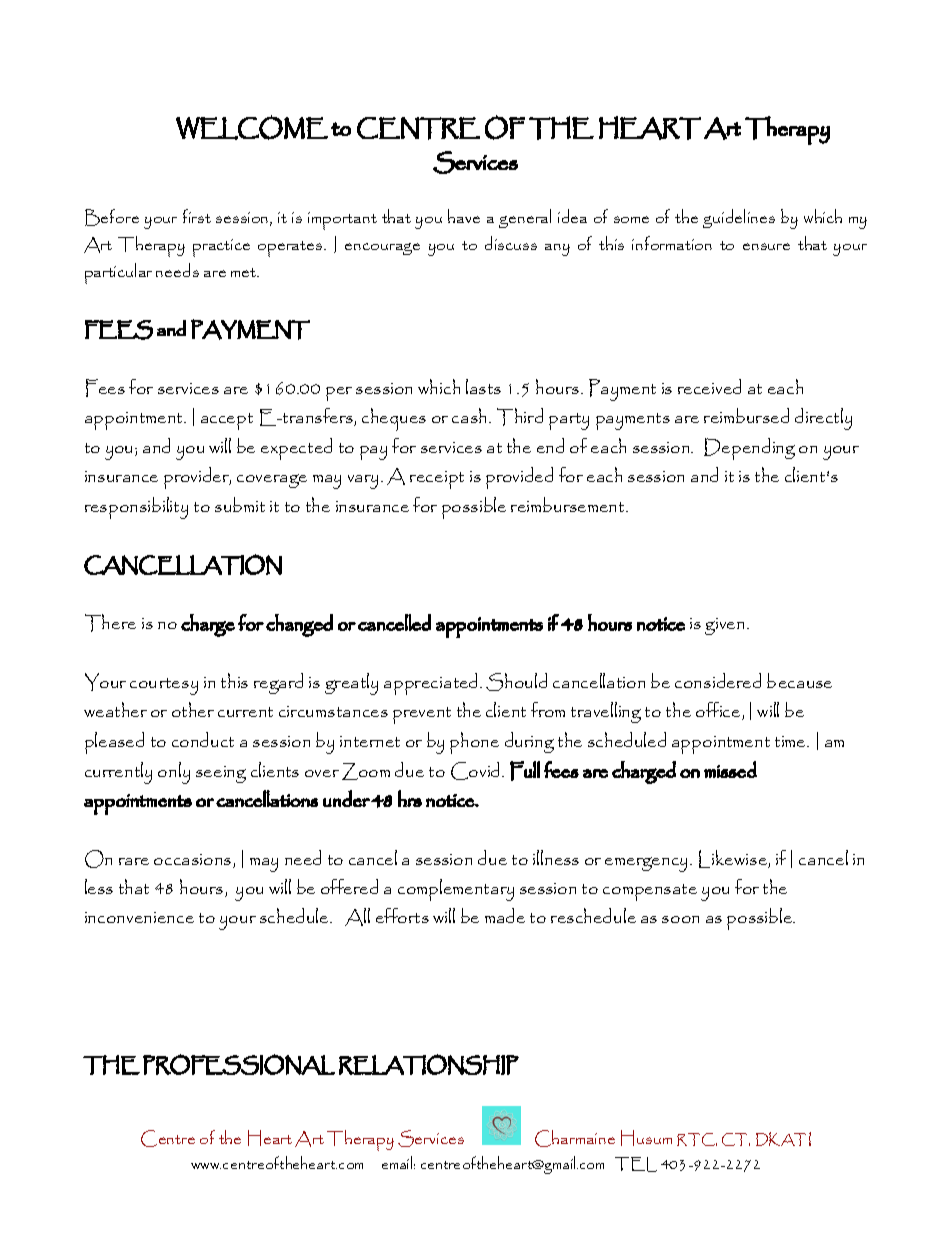 Image resolution: width=952 pixels, height=1233 pixels. Describe the element at coordinates (739, 218) in the image. I see `guidelines` at that location.
